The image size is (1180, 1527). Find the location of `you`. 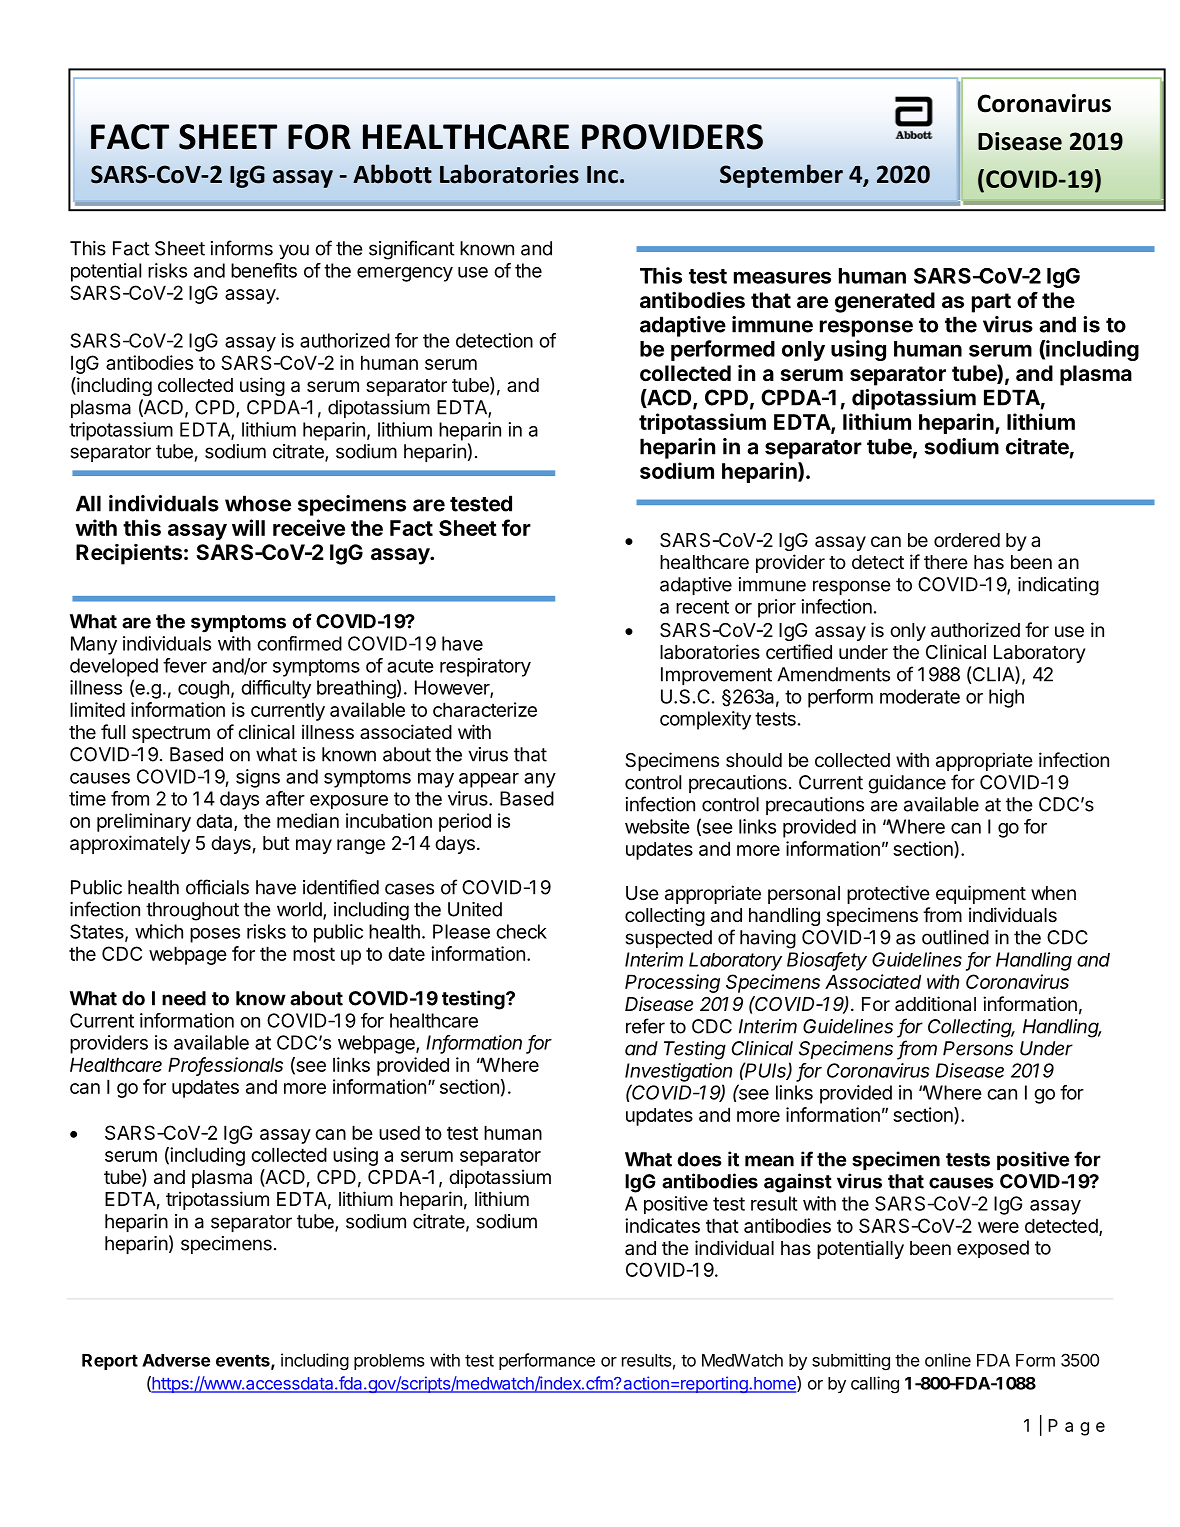

you is located at coordinates (294, 252).
